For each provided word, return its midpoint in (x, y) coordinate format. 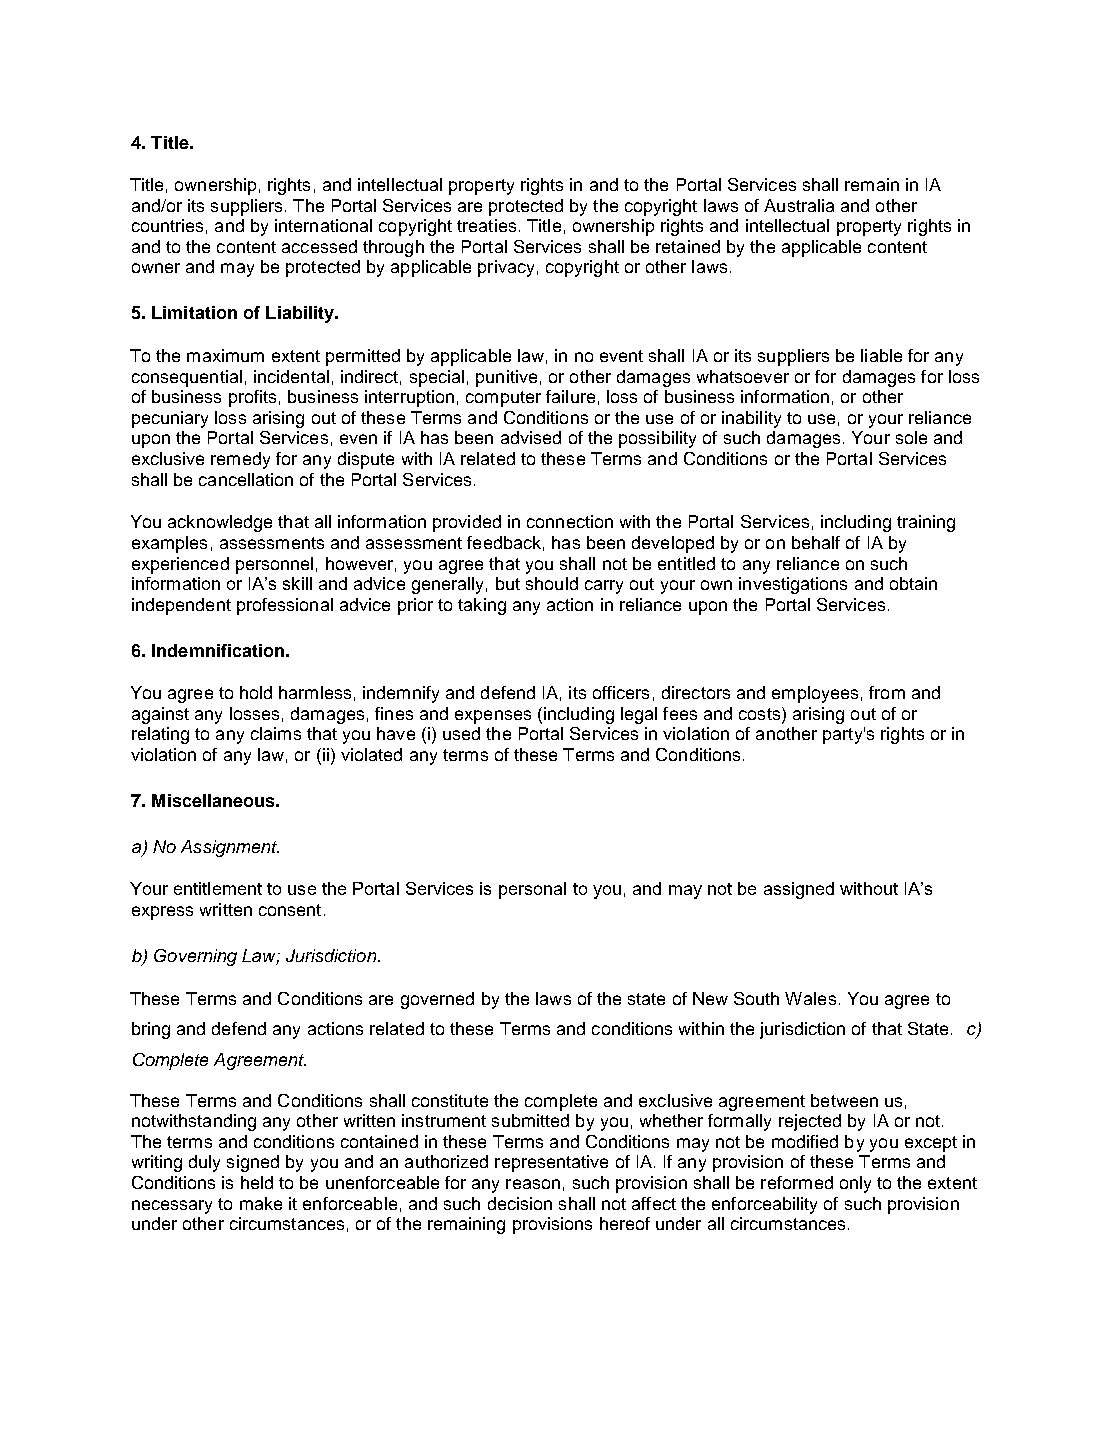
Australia (799, 205)
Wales (810, 998)
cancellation (246, 479)
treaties (486, 225)
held (257, 1182)
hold (256, 692)
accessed (319, 246)
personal (532, 890)
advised (531, 437)
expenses (493, 717)
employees (815, 694)
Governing (195, 957)
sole (911, 437)
